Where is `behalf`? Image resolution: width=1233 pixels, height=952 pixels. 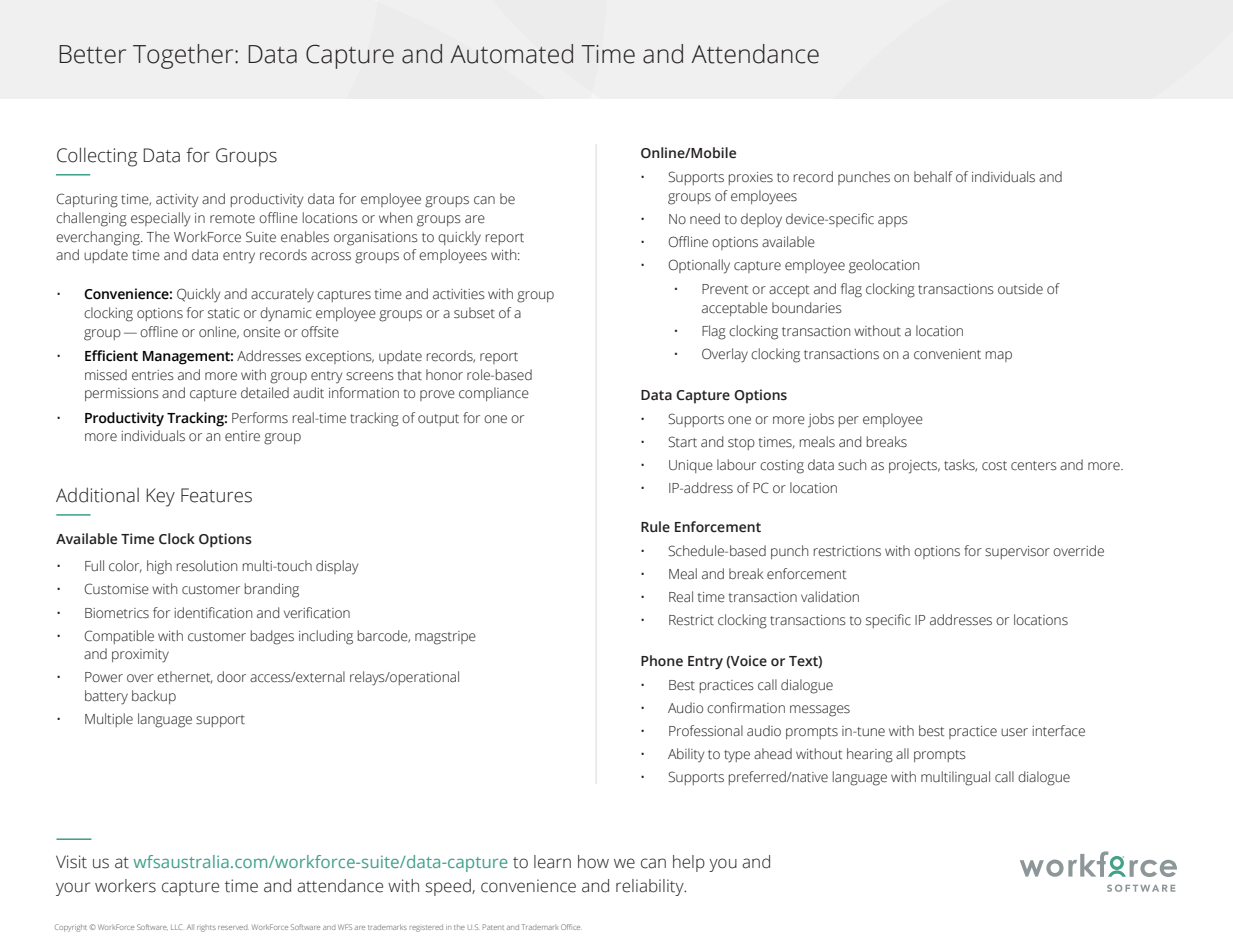 behalf is located at coordinates (933, 176).
